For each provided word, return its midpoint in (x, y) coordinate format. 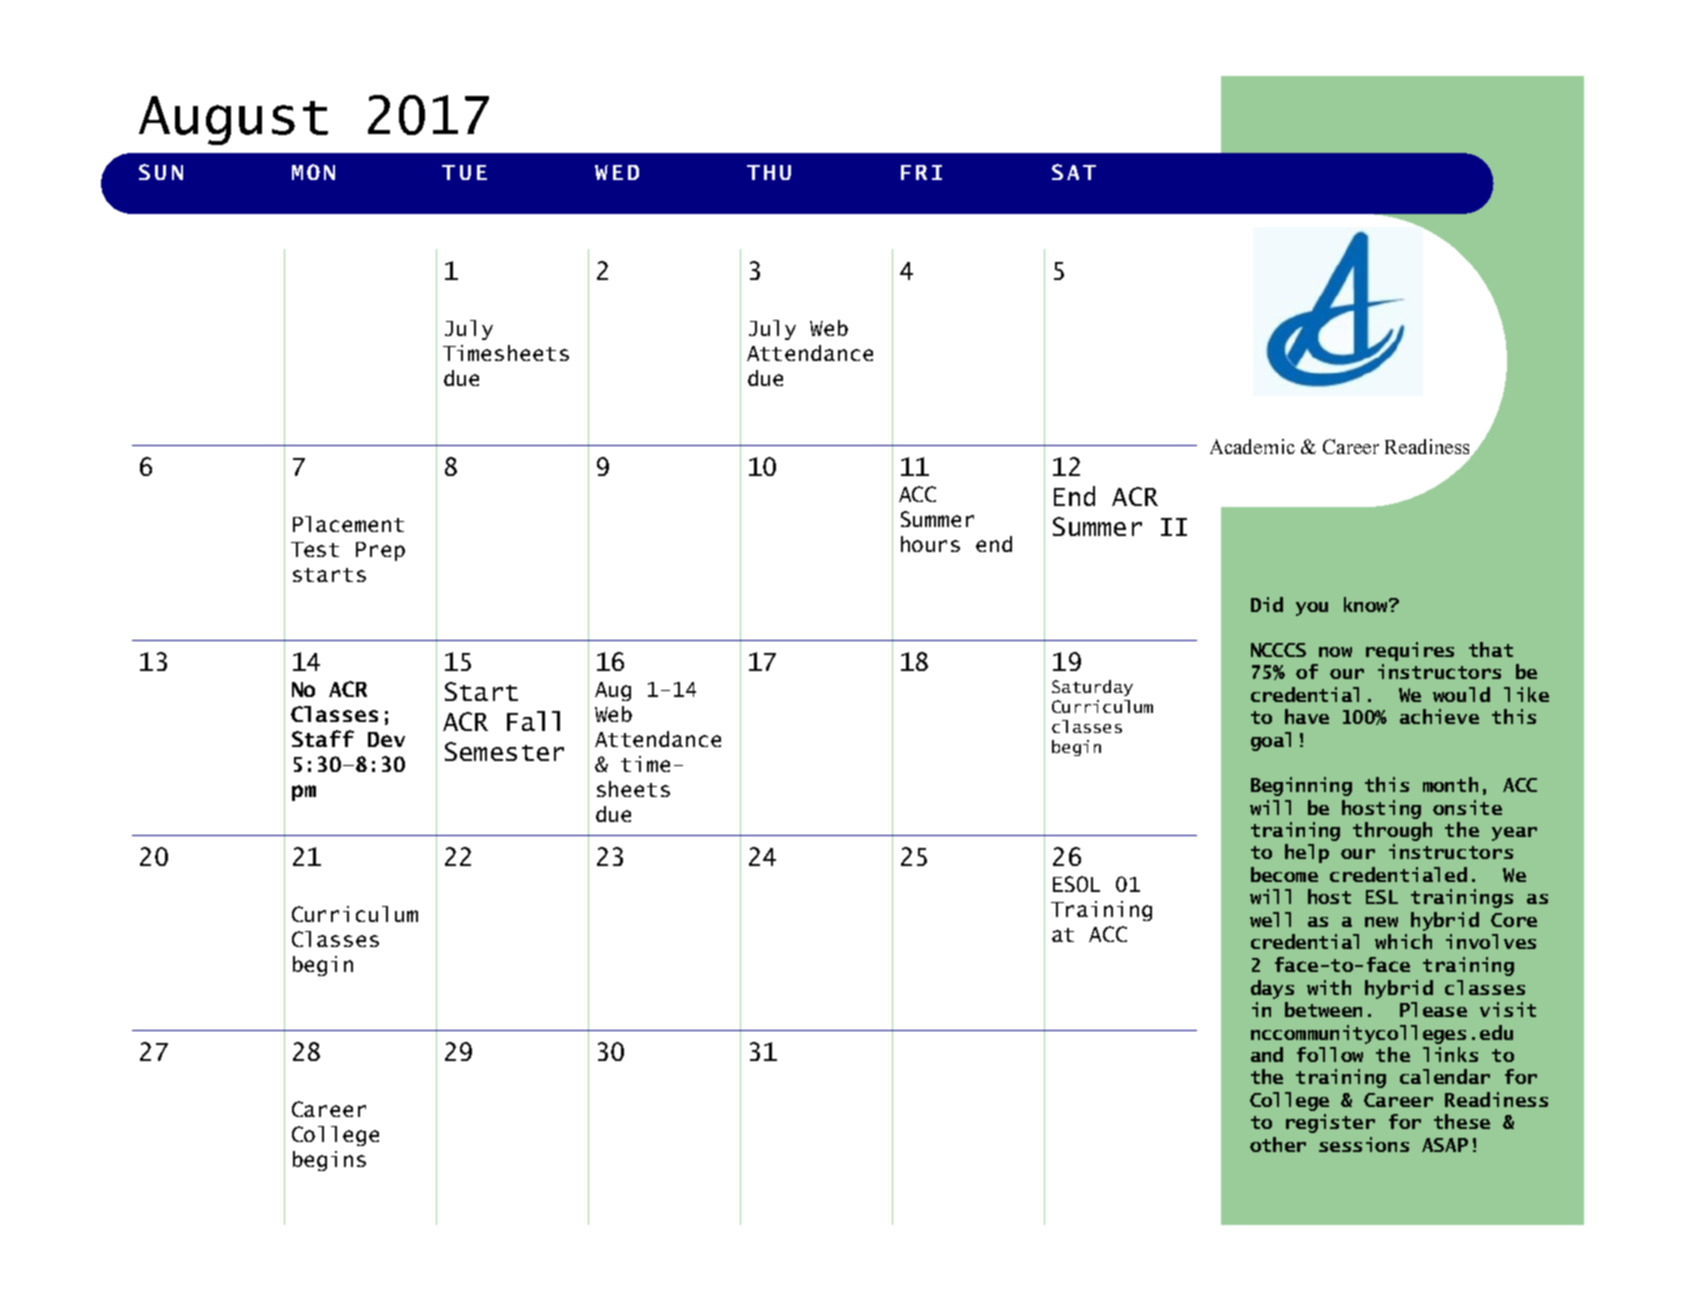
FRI (921, 172)
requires (1410, 651)
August (233, 120)
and (1267, 1054)
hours (930, 544)
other (1278, 1144)
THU (769, 172)
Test (315, 549)
